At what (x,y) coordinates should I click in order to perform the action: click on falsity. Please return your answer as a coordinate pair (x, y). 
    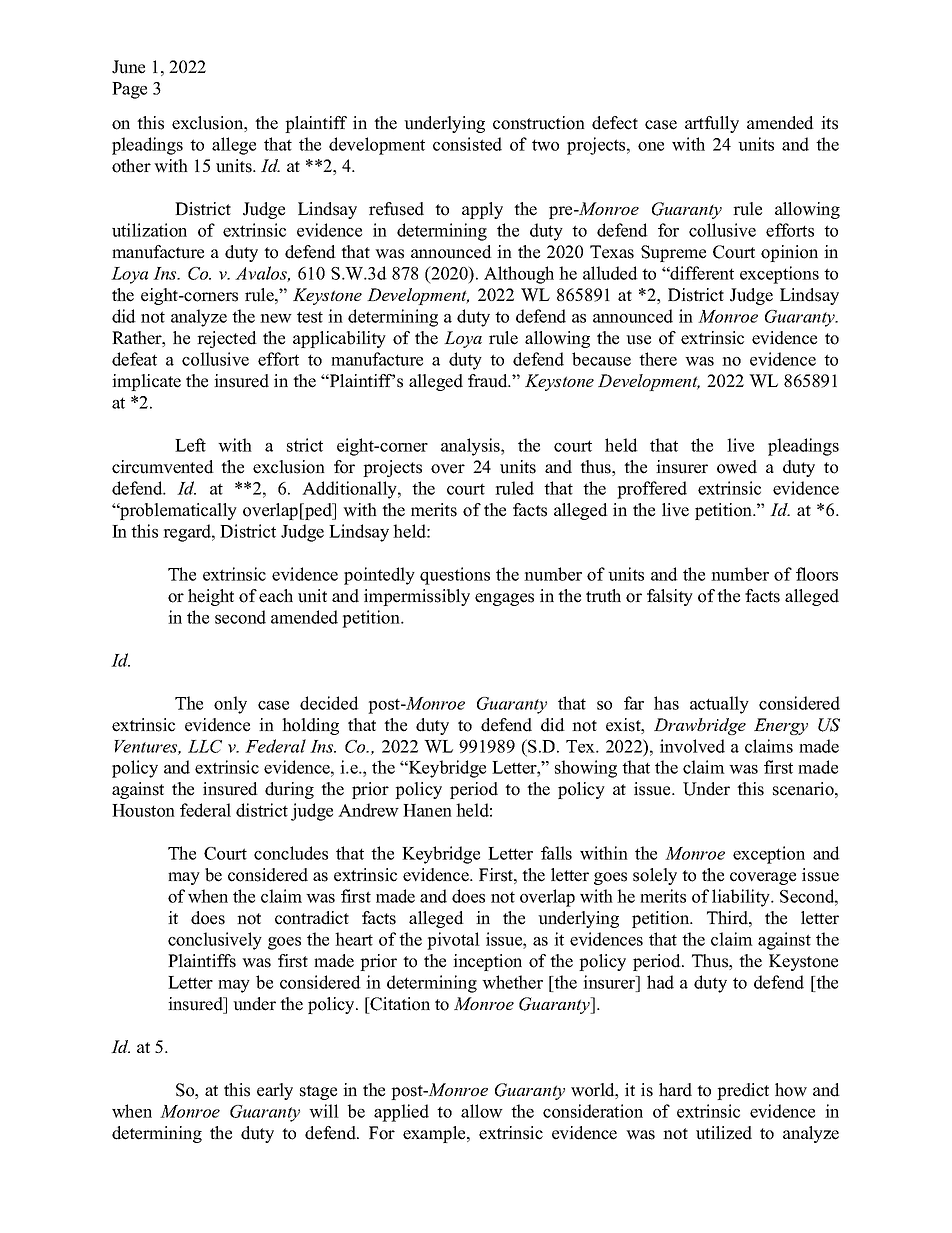
    Looking at the image, I should click on (670, 597).
